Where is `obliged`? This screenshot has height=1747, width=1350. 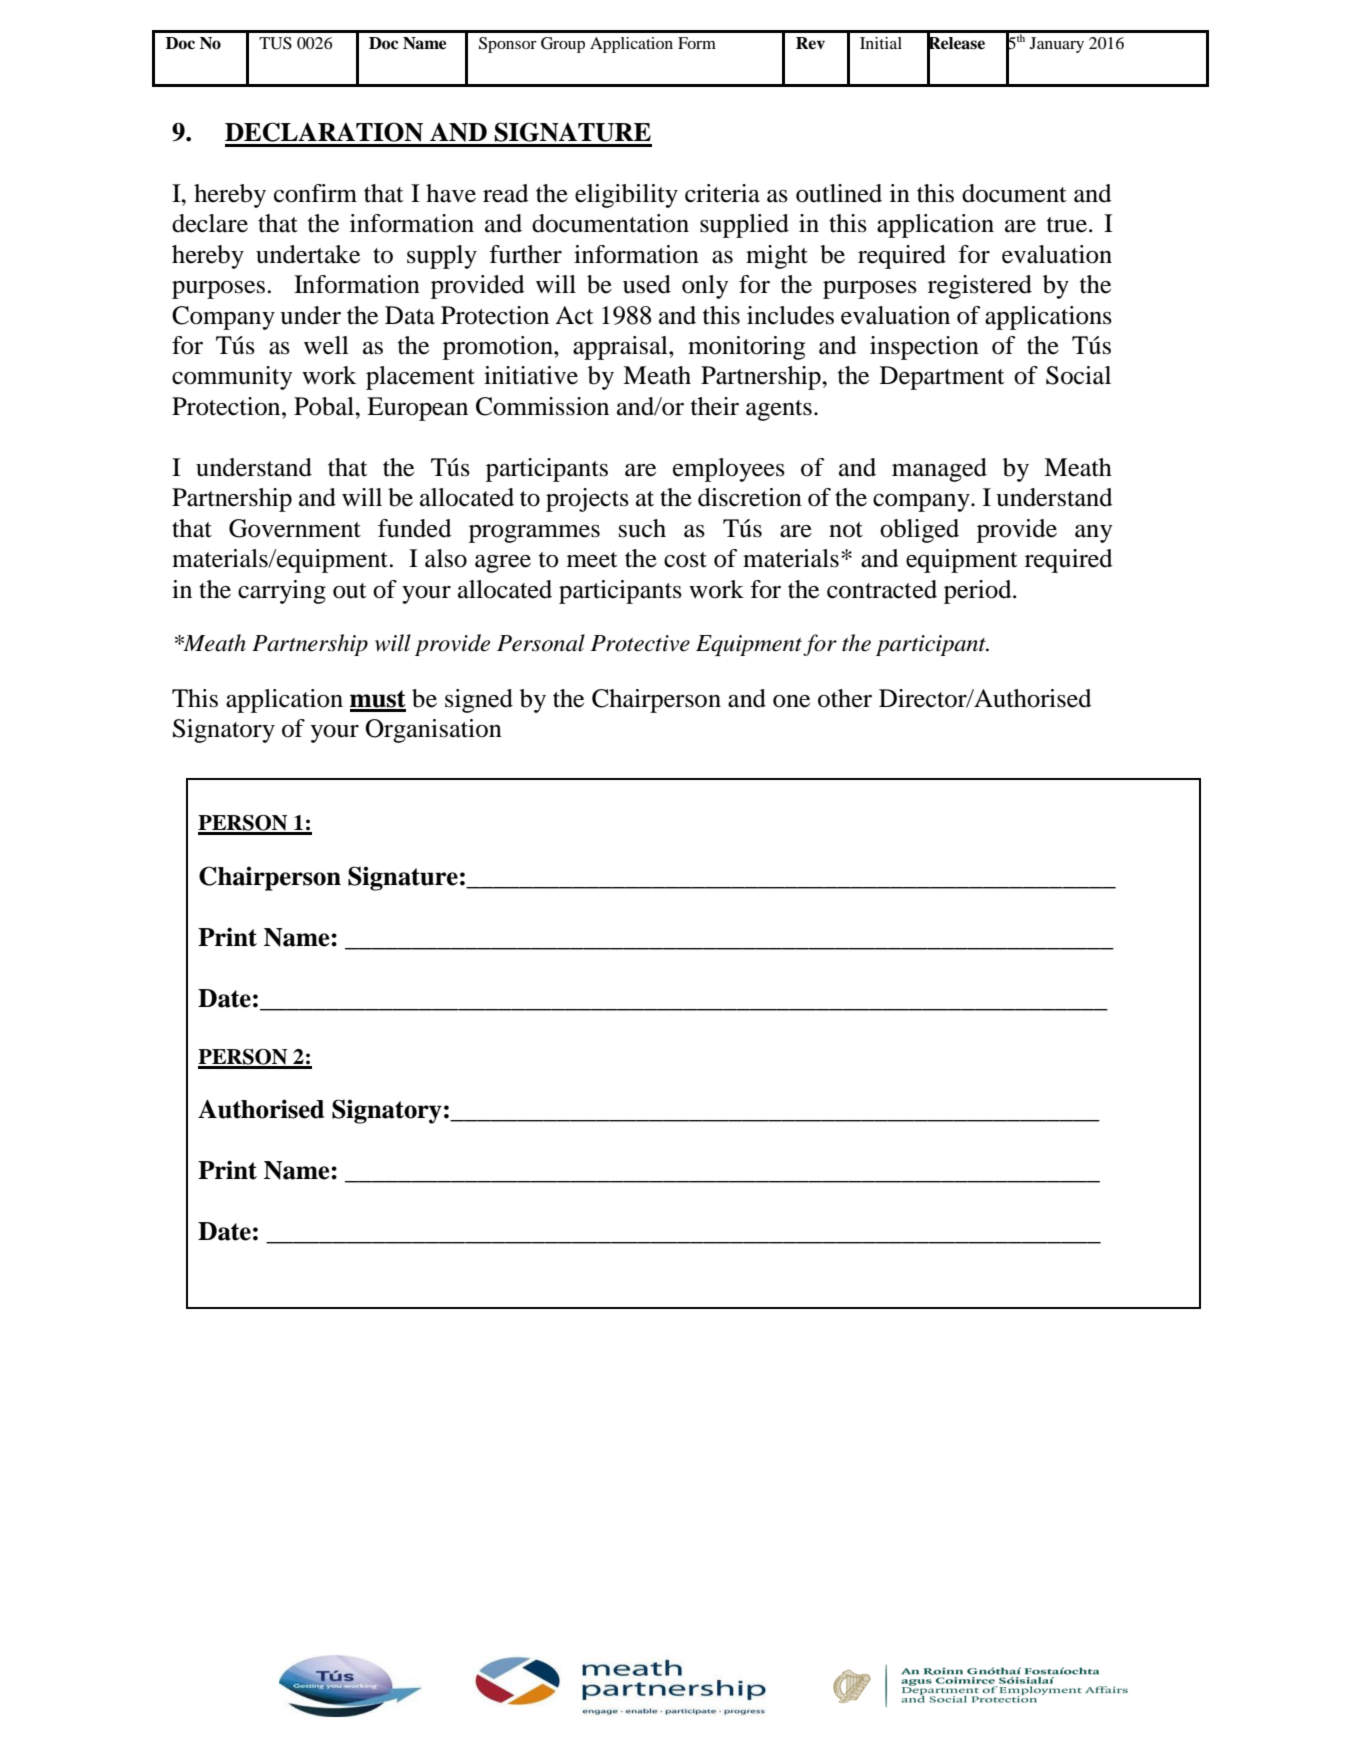
obliged is located at coordinates (919, 531).
